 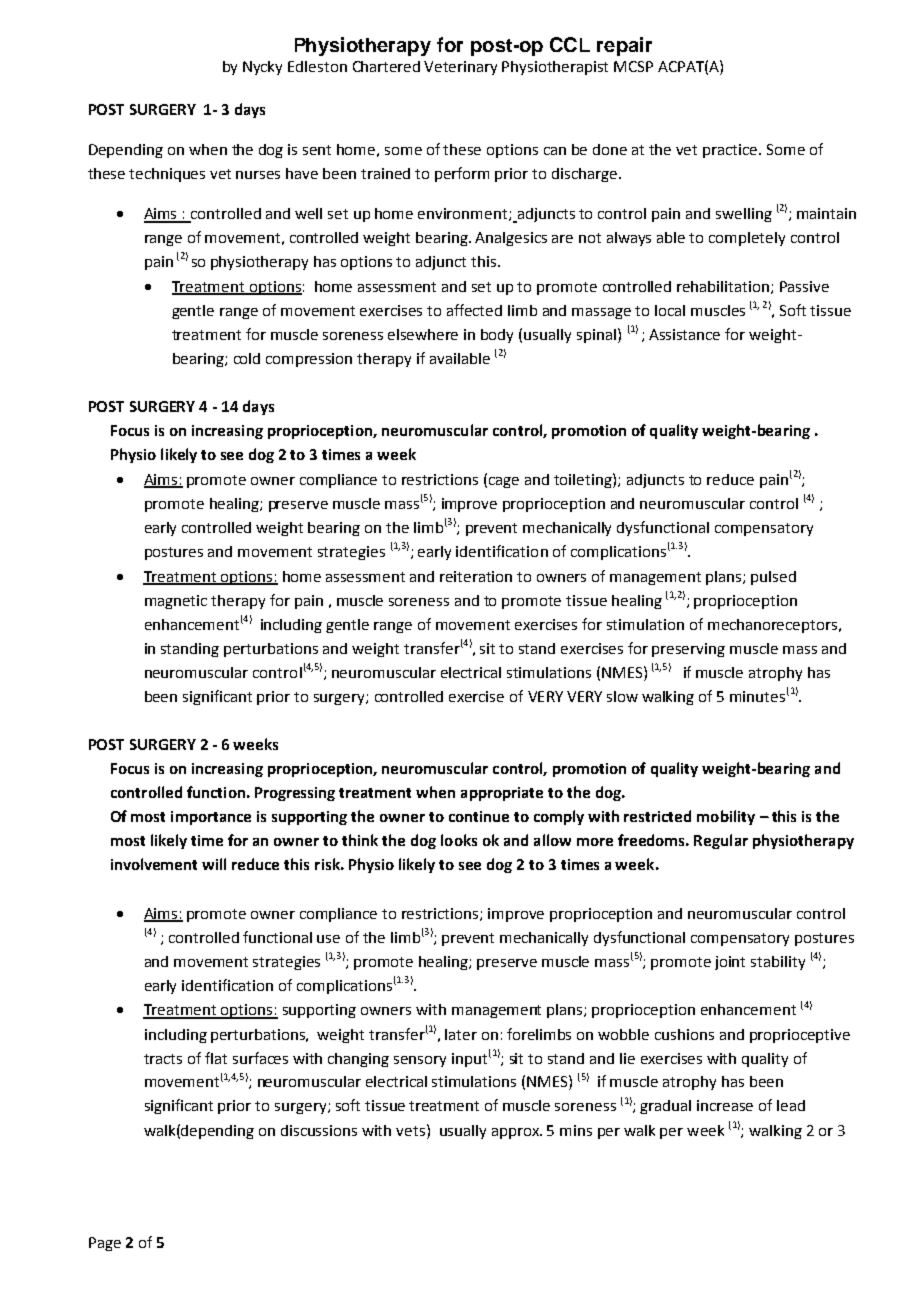 I want to click on looks, so click(x=459, y=840).
